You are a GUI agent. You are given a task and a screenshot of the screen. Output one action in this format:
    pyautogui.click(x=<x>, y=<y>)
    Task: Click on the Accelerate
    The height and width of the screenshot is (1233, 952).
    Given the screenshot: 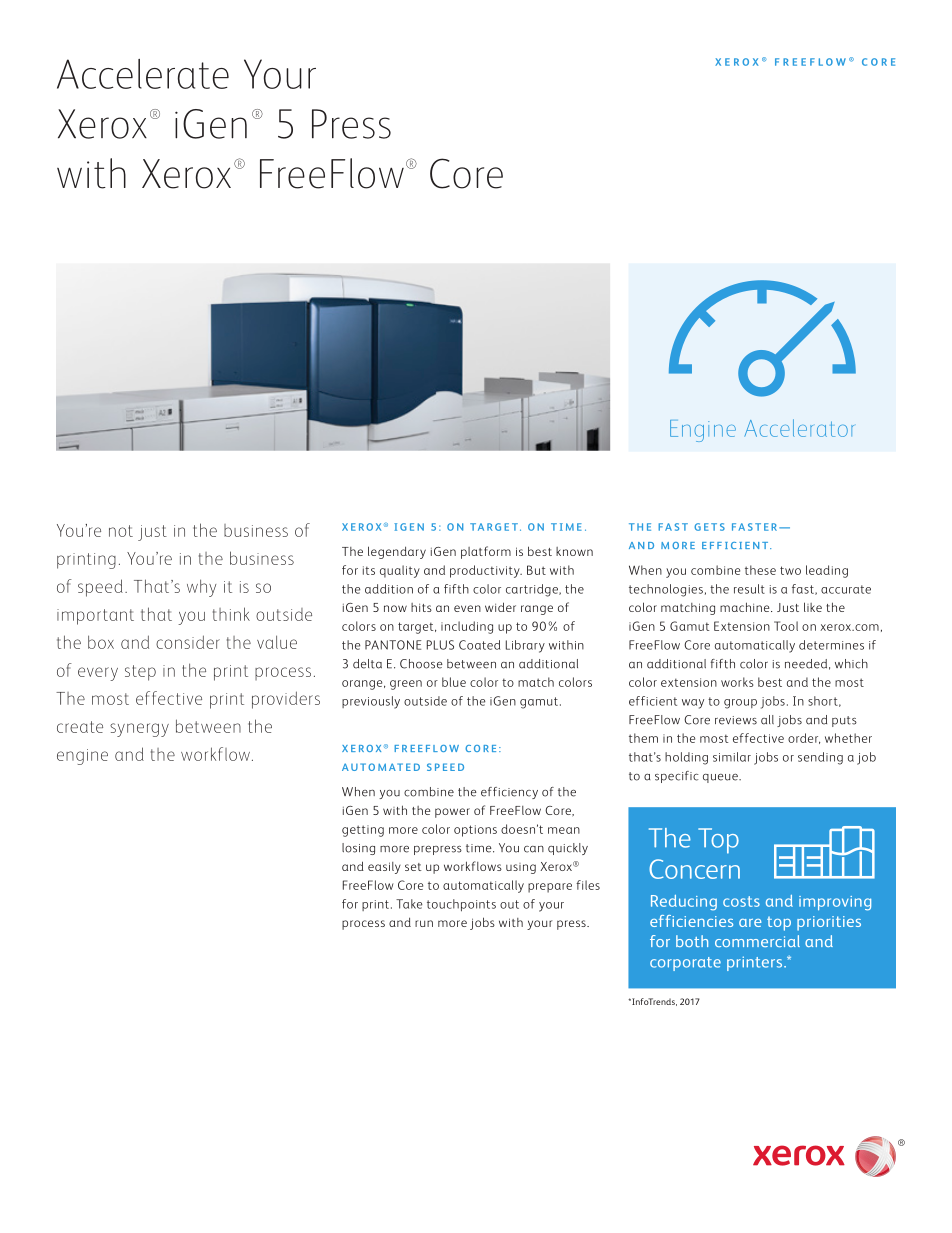 What is the action you would take?
    pyautogui.click(x=143, y=74)
